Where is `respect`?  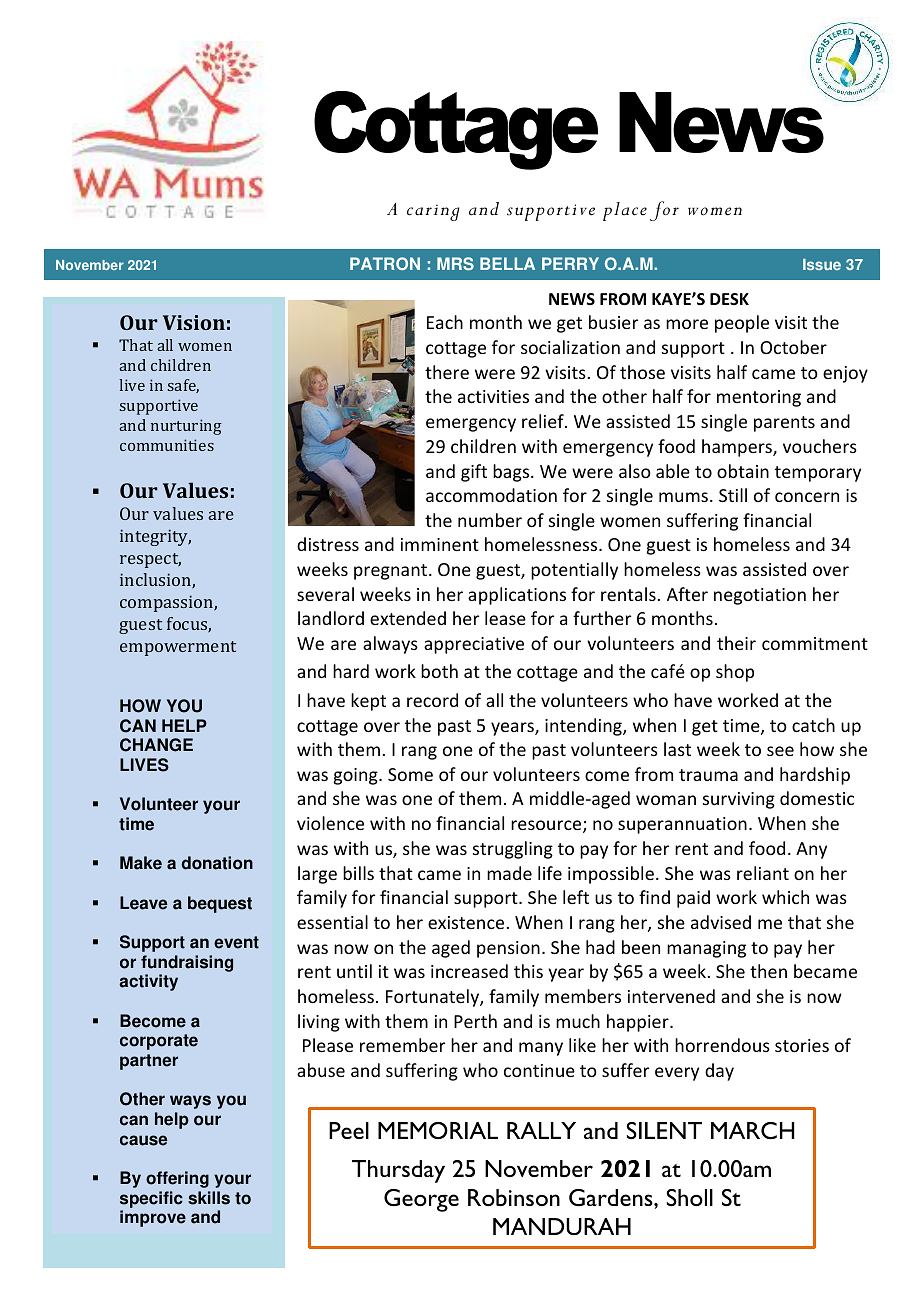
respect is located at coordinates (150, 560).
